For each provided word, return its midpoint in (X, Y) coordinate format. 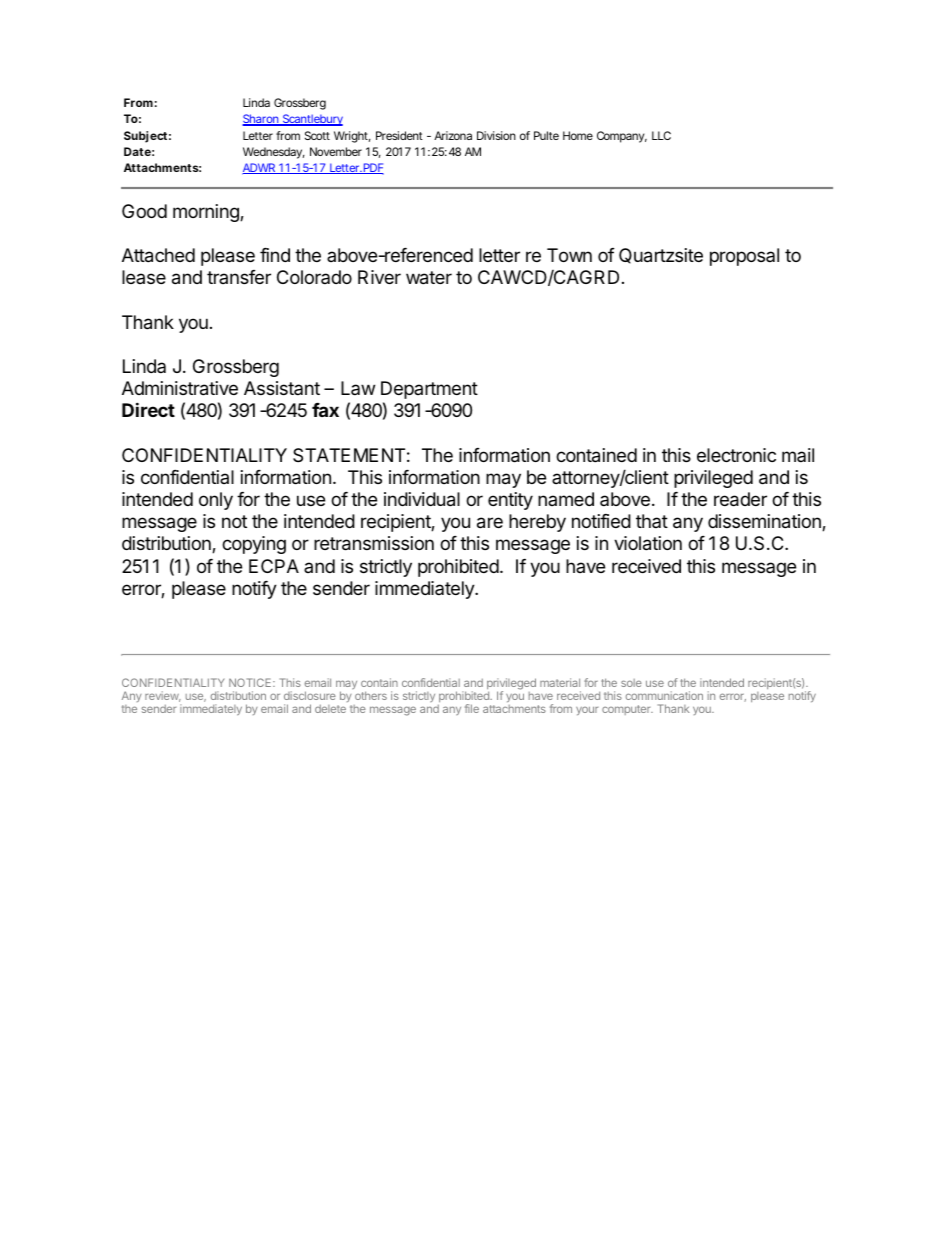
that (652, 521)
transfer (239, 277)
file (472, 708)
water (429, 278)
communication (664, 695)
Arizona (453, 135)
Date (137, 151)
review (163, 696)
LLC (661, 135)
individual (422, 499)
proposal (744, 257)
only (216, 501)
